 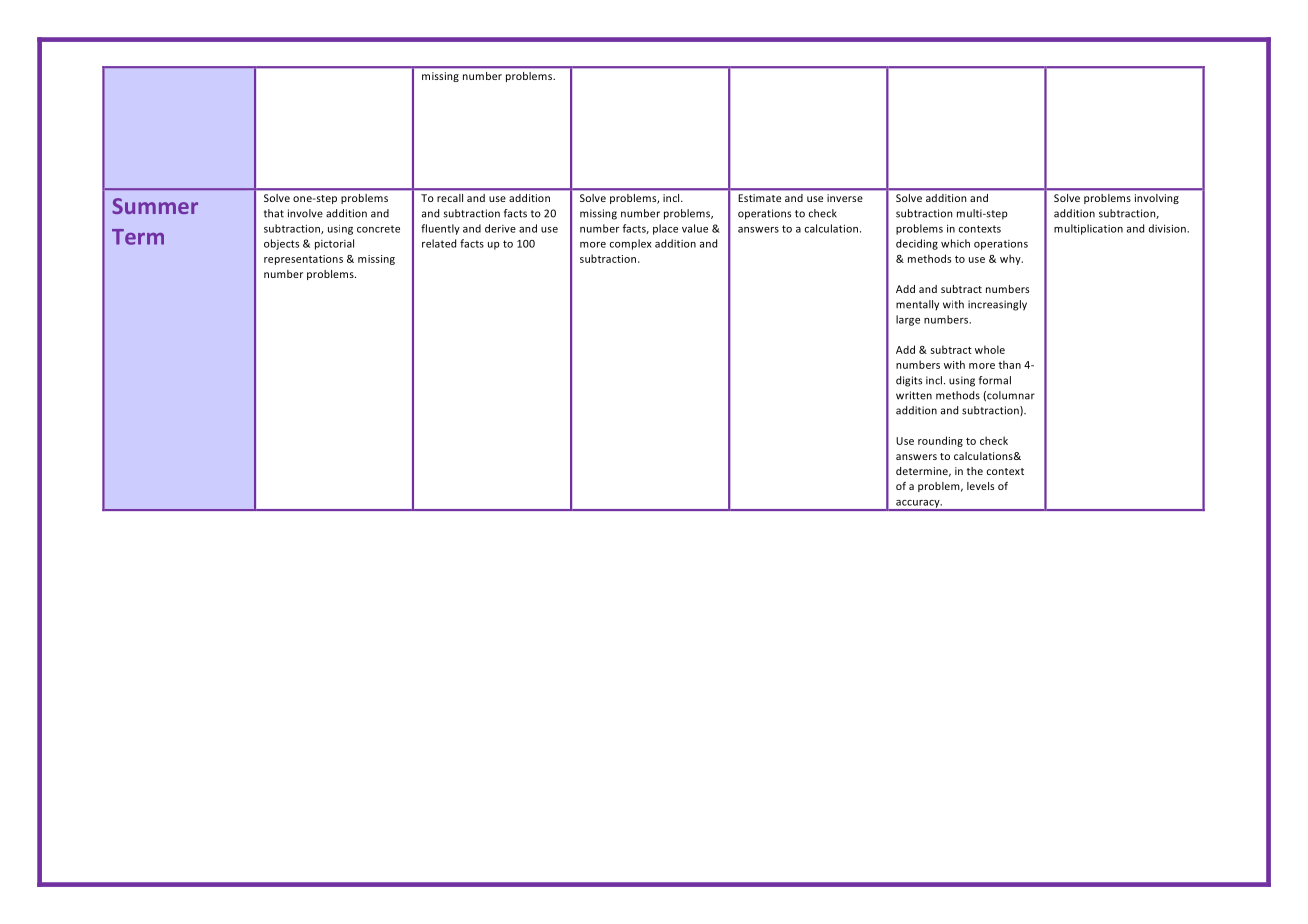 I want to click on that, so click(x=274, y=213).
